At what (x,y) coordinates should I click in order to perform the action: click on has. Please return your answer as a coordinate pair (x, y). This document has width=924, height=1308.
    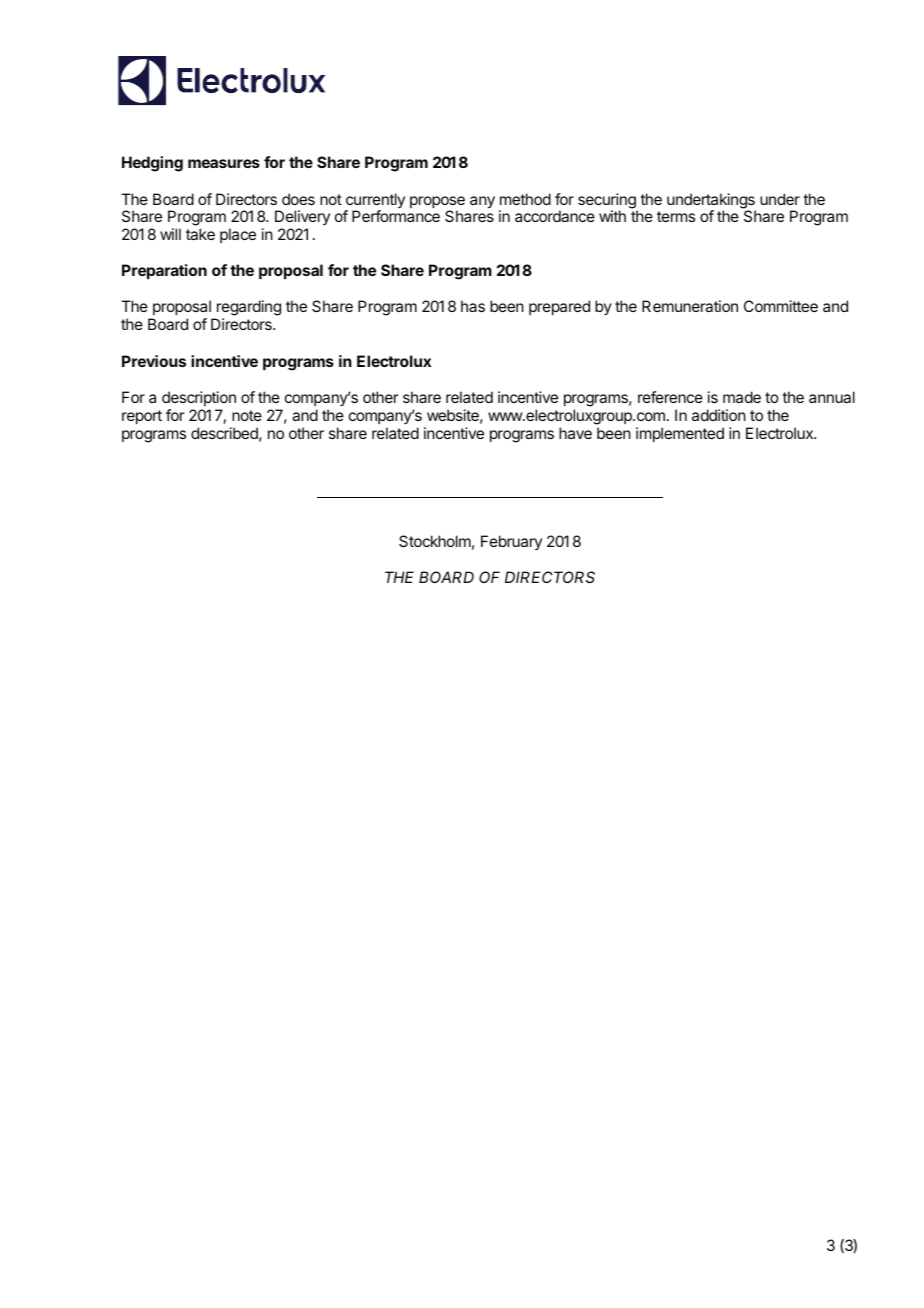
    Looking at the image, I should click on (473, 306).
